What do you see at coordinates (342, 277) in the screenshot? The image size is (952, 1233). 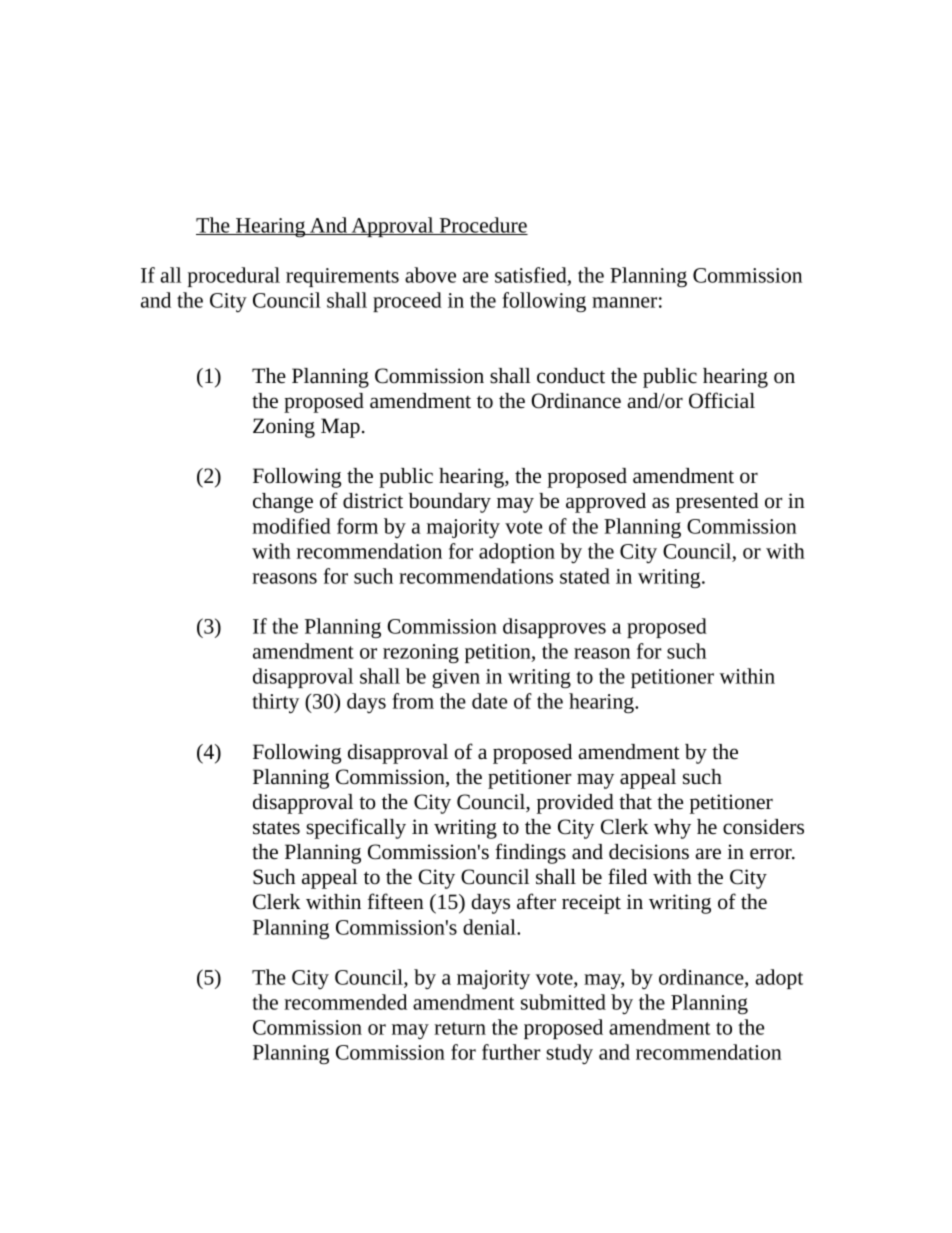 I see `requirements` at bounding box center [342, 277].
